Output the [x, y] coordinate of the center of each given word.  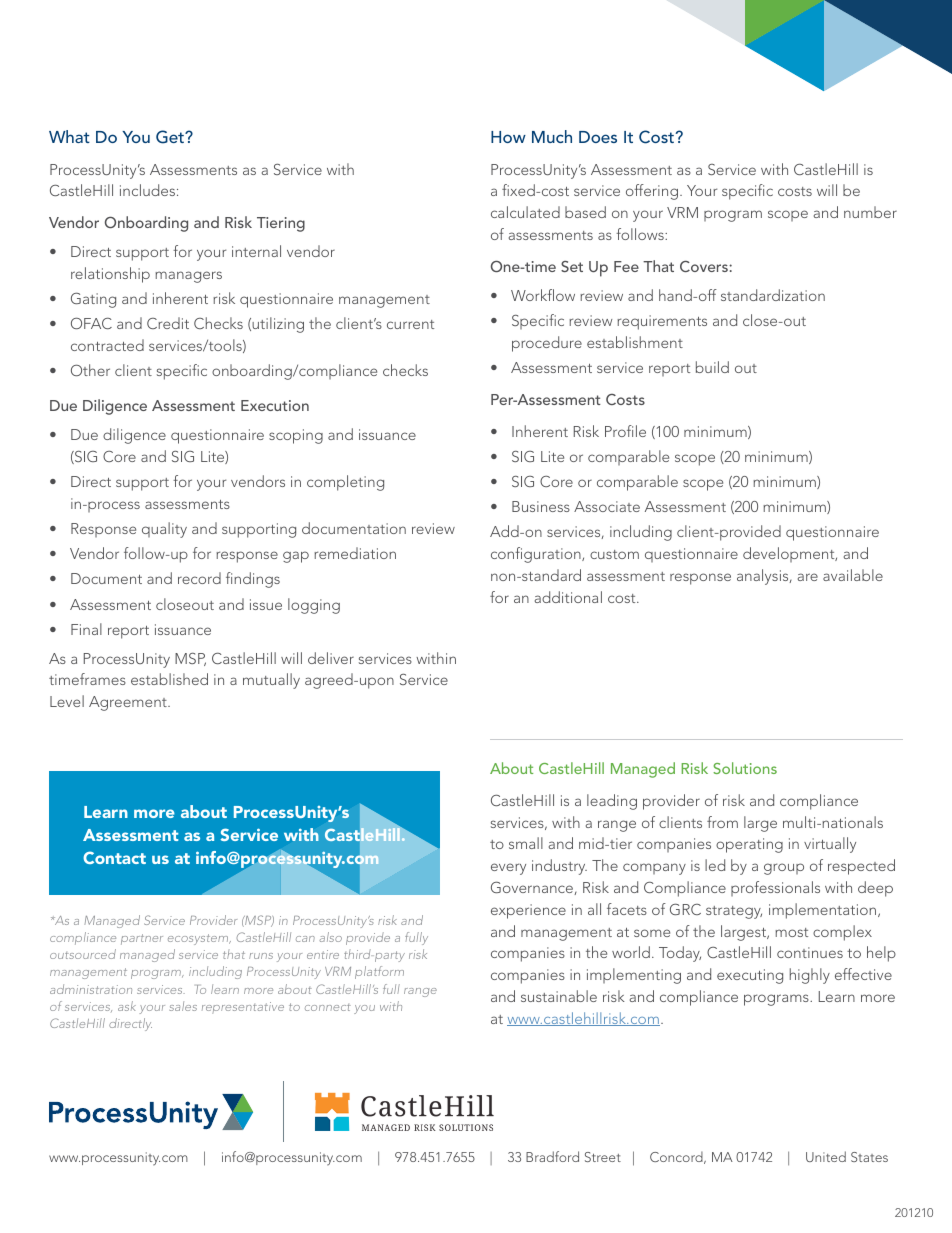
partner [142, 939]
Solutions [745, 768]
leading [612, 802]
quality [164, 530]
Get [171, 137]
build [712, 367]
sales [183, 1006]
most [791, 932]
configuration [537, 555]
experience [528, 911]
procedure [547, 344]
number [870, 212]
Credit [168, 323]
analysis [764, 577]
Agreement [129, 703]
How [508, 137]
